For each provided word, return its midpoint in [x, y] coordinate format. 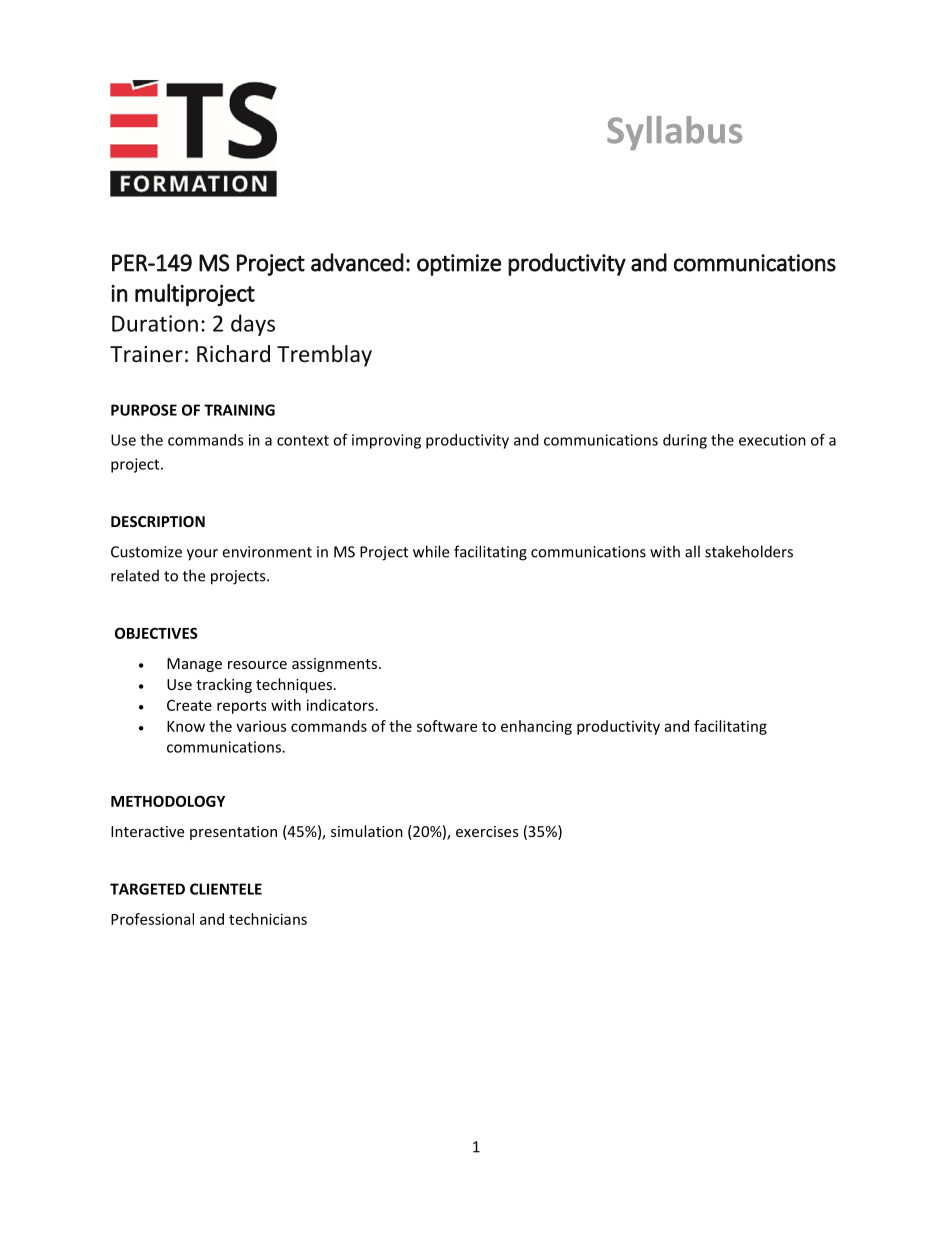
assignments [334, 665]
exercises [487, 831]
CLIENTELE [226, 889]
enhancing [536, 727]
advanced [357, 262]
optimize [459, 265]
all [692, 551]
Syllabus [674, 133]
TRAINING [239, 410]
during [685, 441]
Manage [194, 665]
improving [386, 441]
